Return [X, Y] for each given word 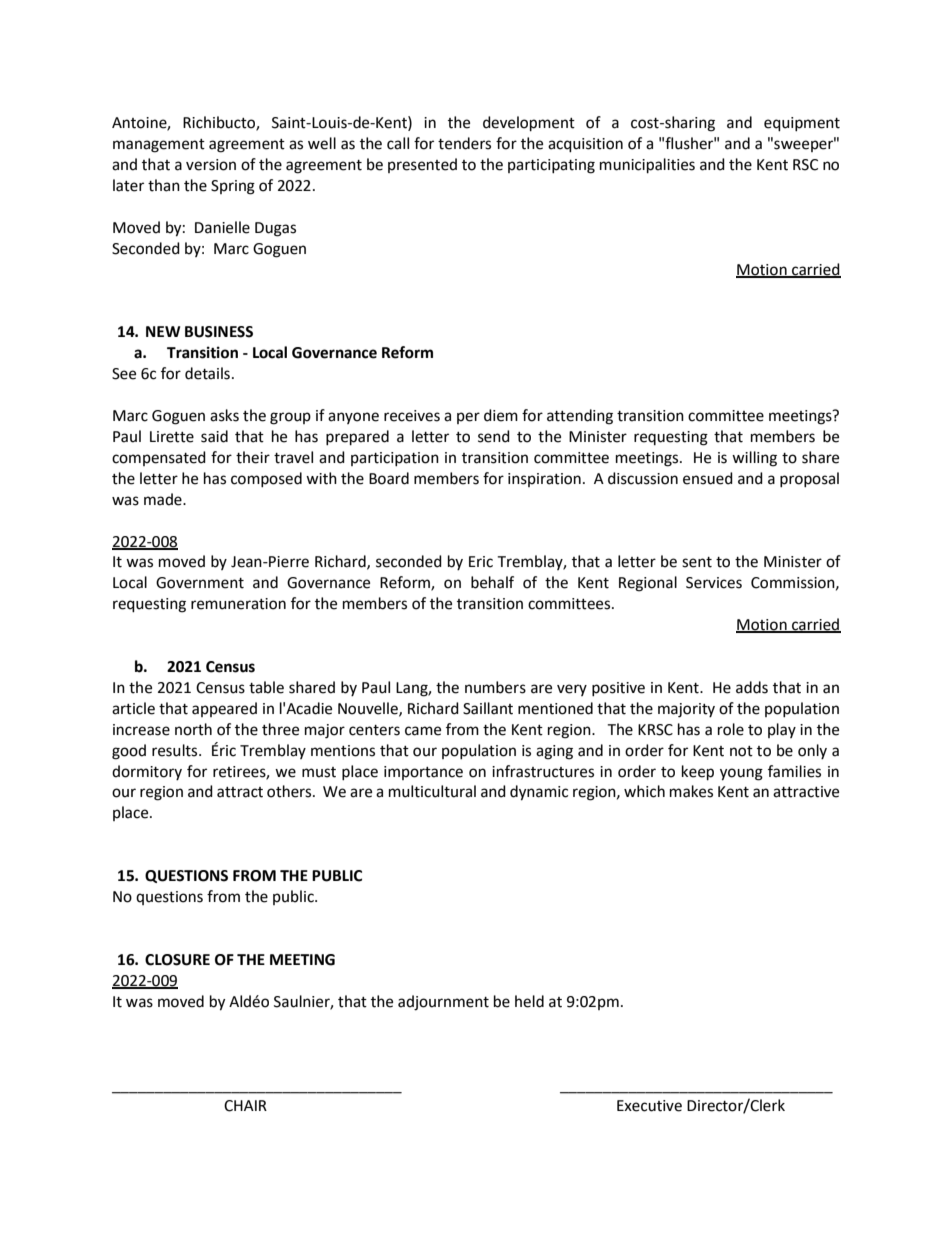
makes [691, 791]
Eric [481, 562]
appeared [224, 709]
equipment [802, 124]
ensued [708, 478]
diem [501, 415]
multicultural [432, 791]
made [164, 499]
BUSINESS [219, 332]
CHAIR [245, 1106]
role [731, 729]
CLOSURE [177, 960]
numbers [495, 687]
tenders [464, 143]
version [211, 165]
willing [754, 459]
